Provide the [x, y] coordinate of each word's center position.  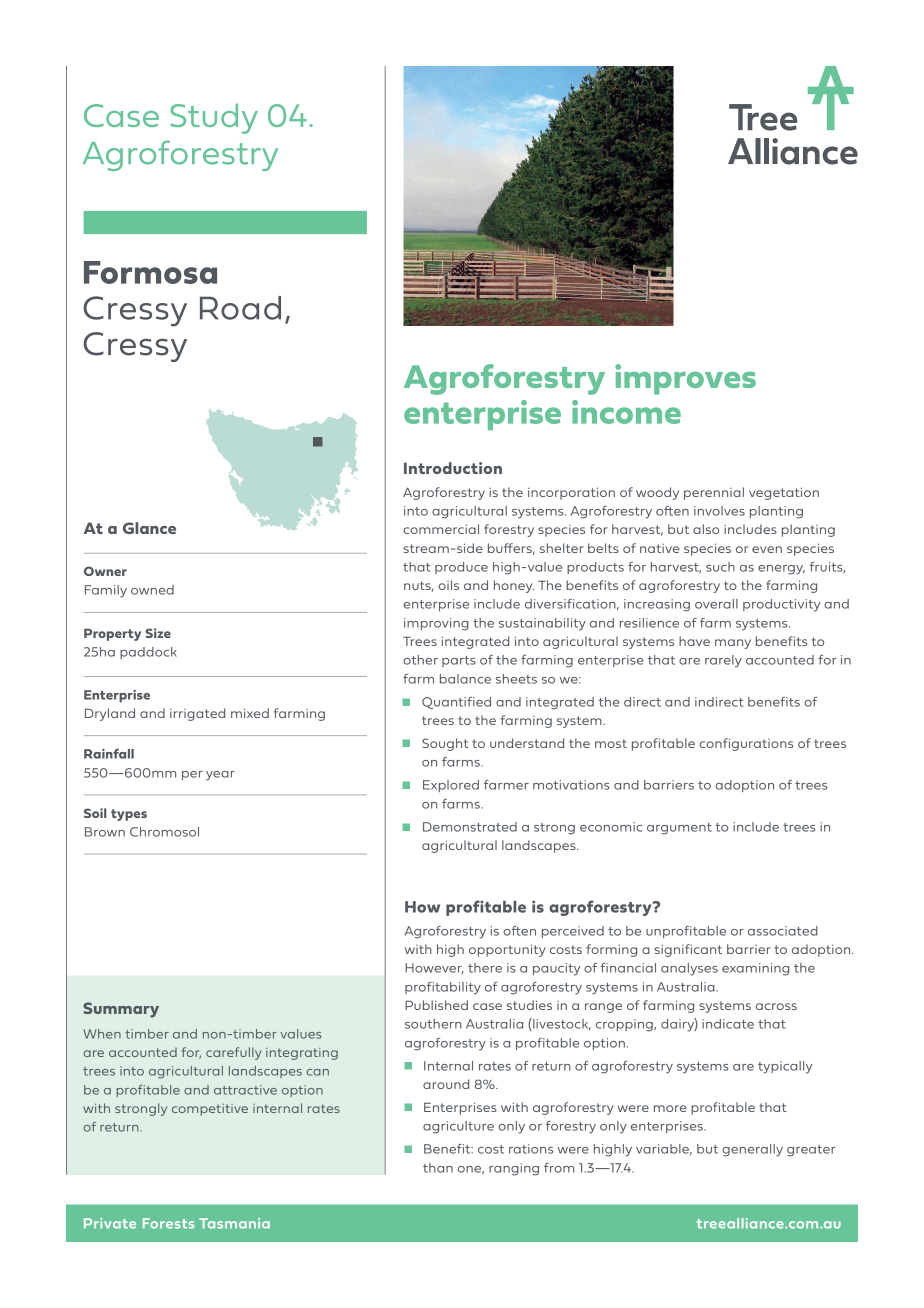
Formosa [150, 272]
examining [755, 969]
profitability [443, 988]
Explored [451, 786]
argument [679, 829]
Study [214, 118]
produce [461, 568]
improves [685, 379]
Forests [169, 1223]
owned [152, 590]
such [720, 567]
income [626, 412]
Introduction [453, 468]
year [220, 776]
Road [240, 308]
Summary [121, 1010]
